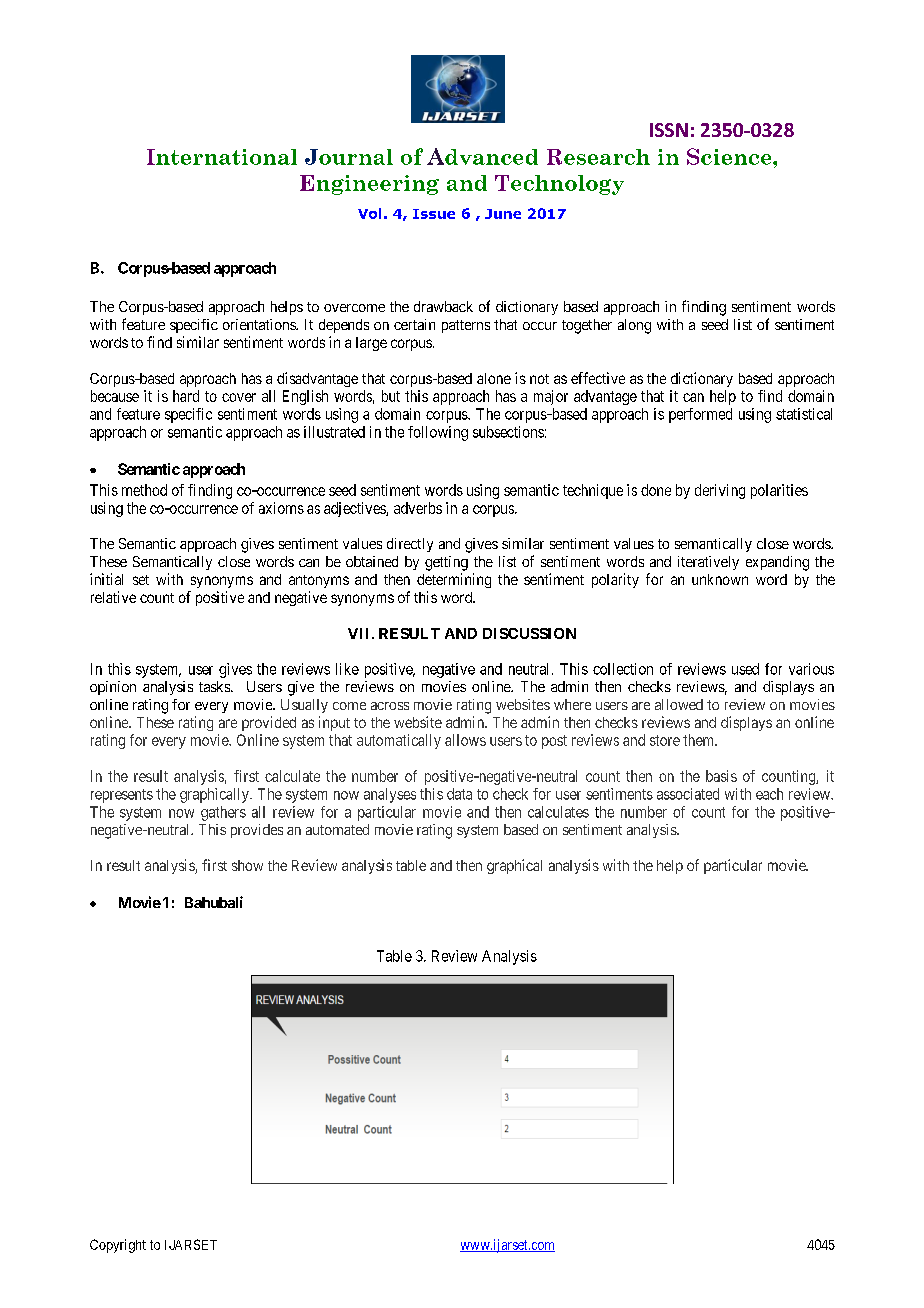 The height and width of the screenshot is (1308, 924). What do you see at coordinates (482, 156) in the screenshot?
I see `Advanced` at bounding box center [482, 156].
